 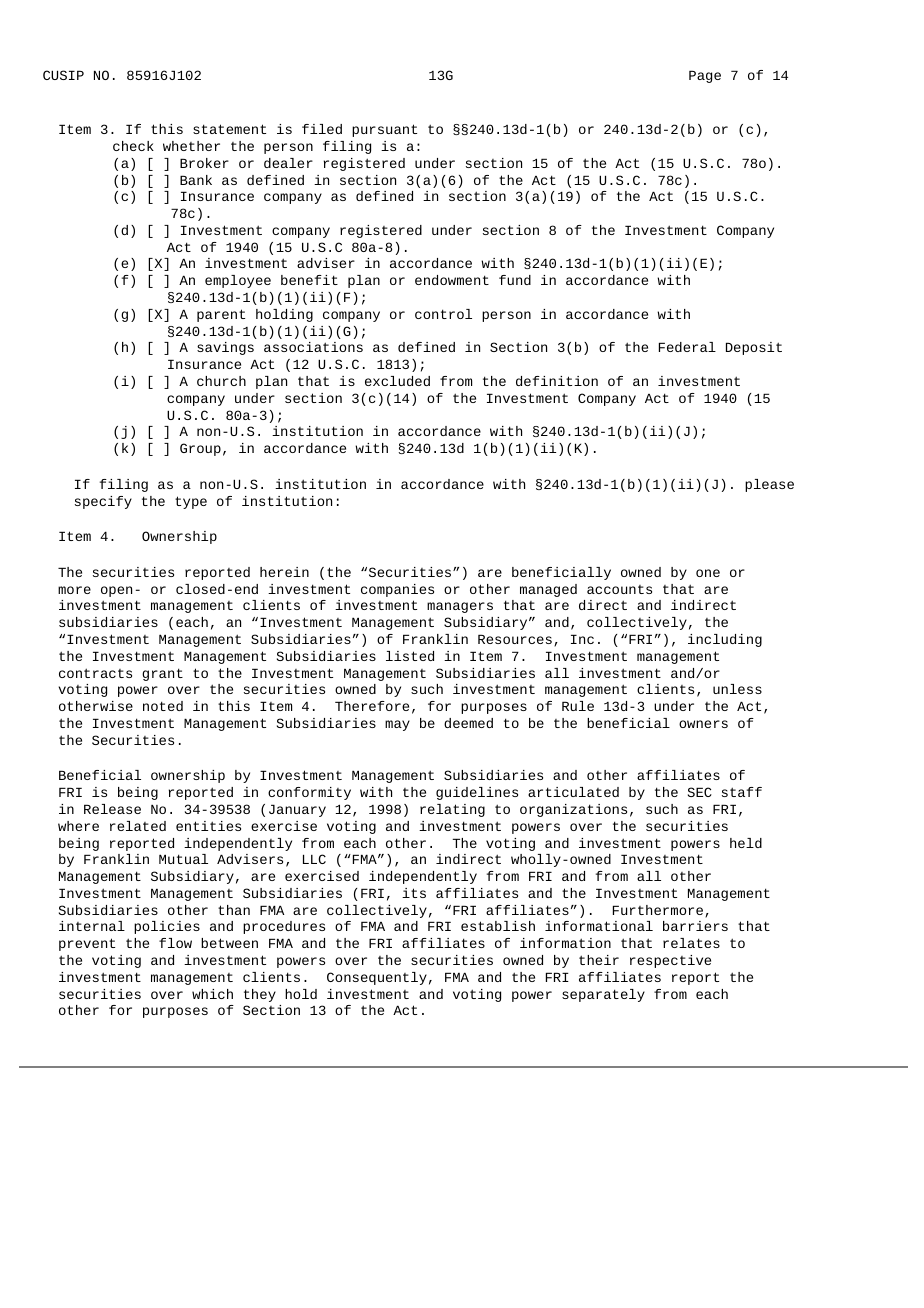 What do you see at coordinates (687, 347) in the document?
I see `Federal` at bounding box center [687, 347].
